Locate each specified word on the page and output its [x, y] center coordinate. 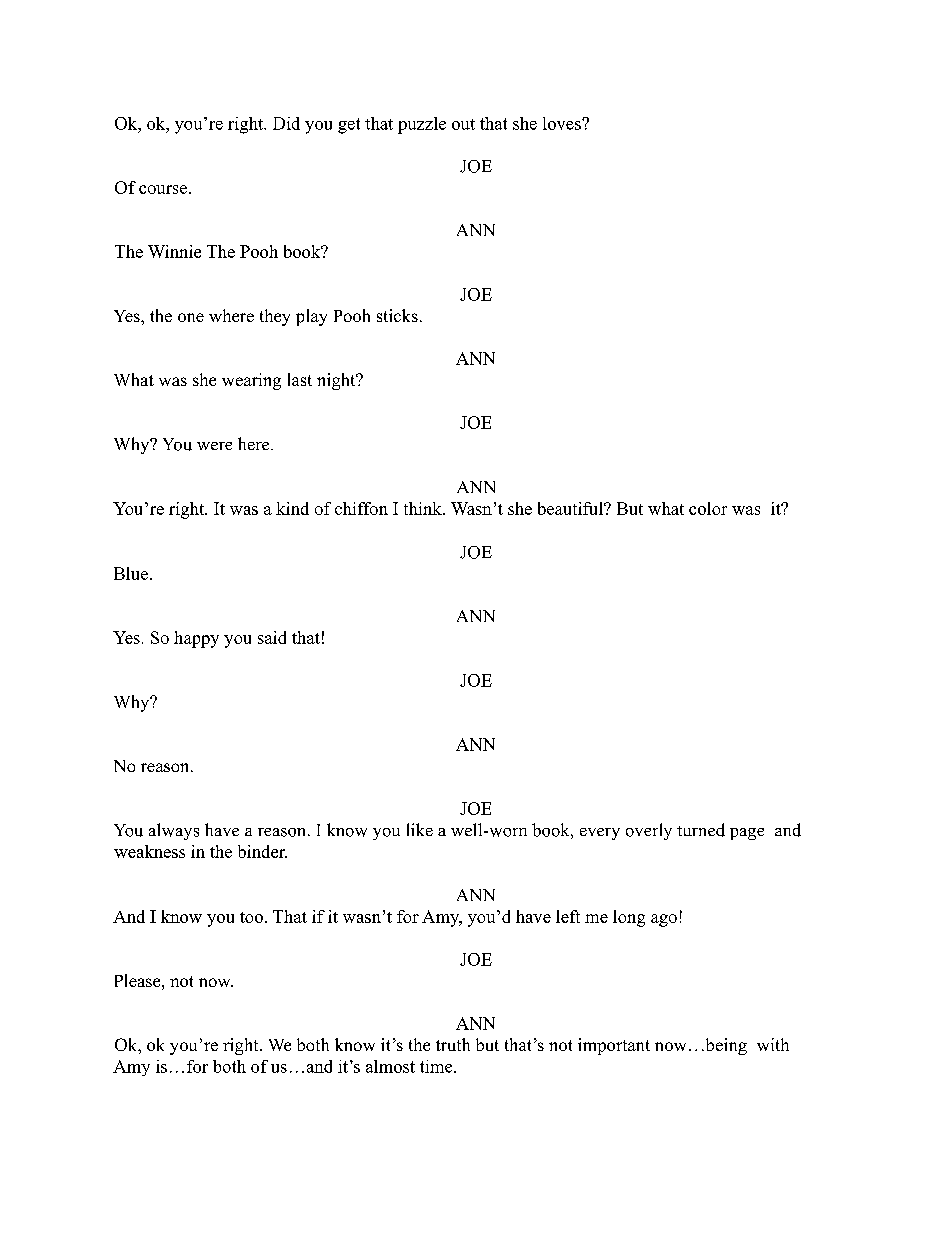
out [463, 124]
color [708, 508]
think [424, 508]
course [163, 189]
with [773, 1044]
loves [563, 123]
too [251, 917]
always [174, 831]
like [420, 829]
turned [701, 830]
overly [649, 831]
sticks [397, 315]
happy [196, 639]
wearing [251, 381]
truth [453, 1044]
